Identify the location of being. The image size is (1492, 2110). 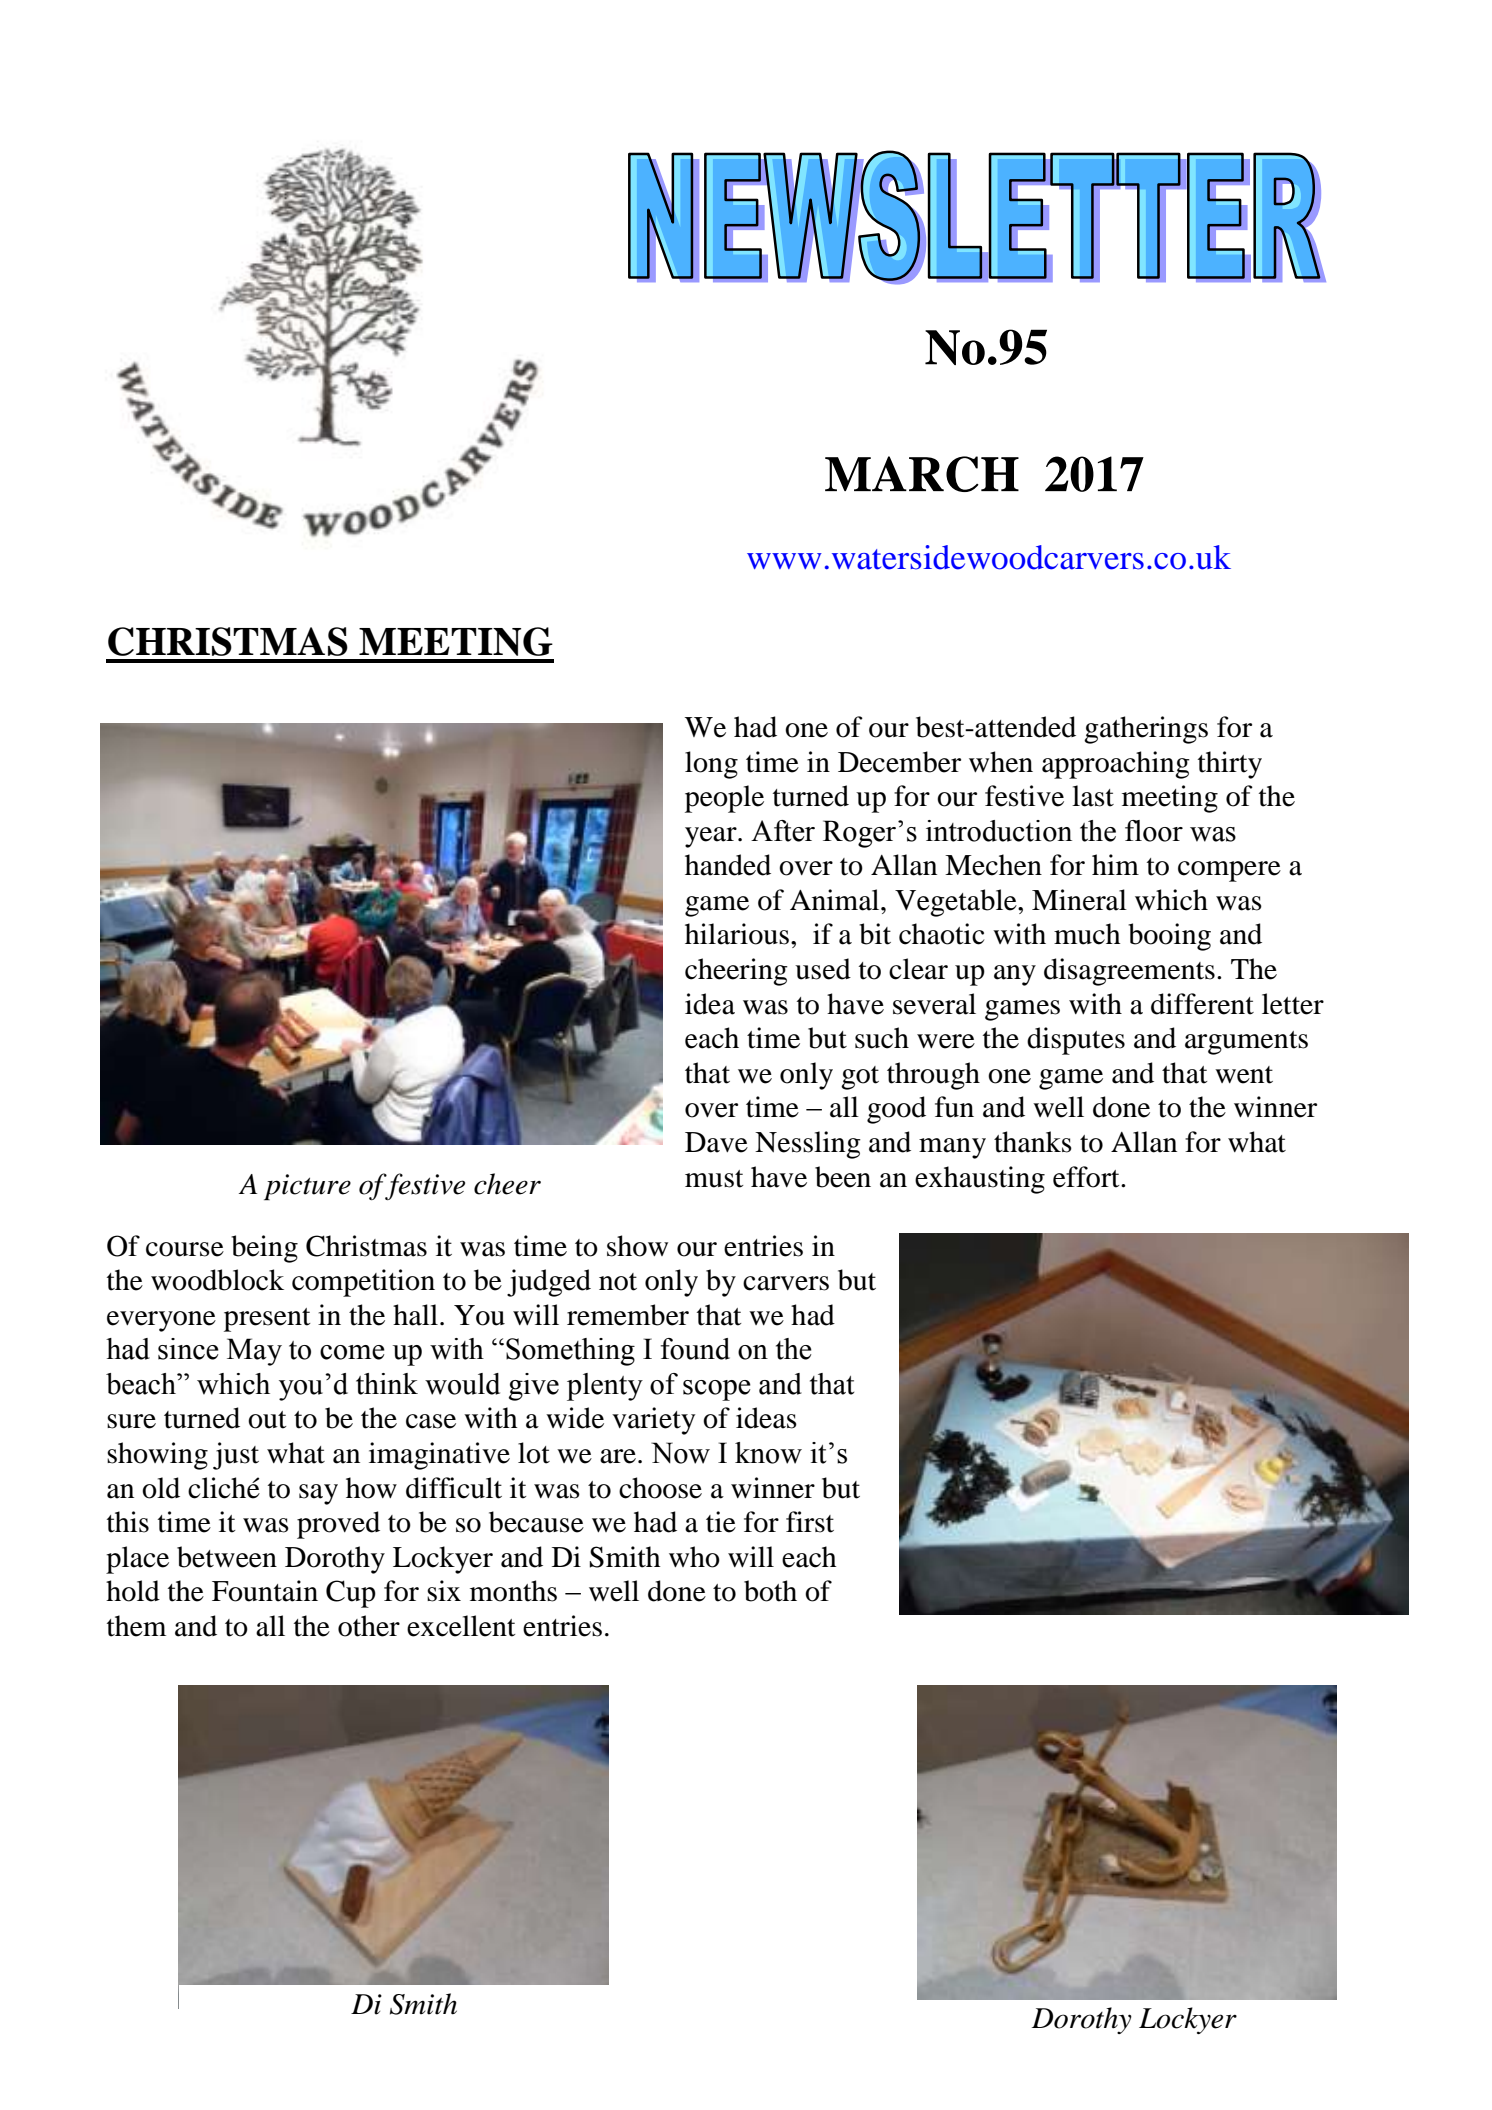
(264, 1249).
